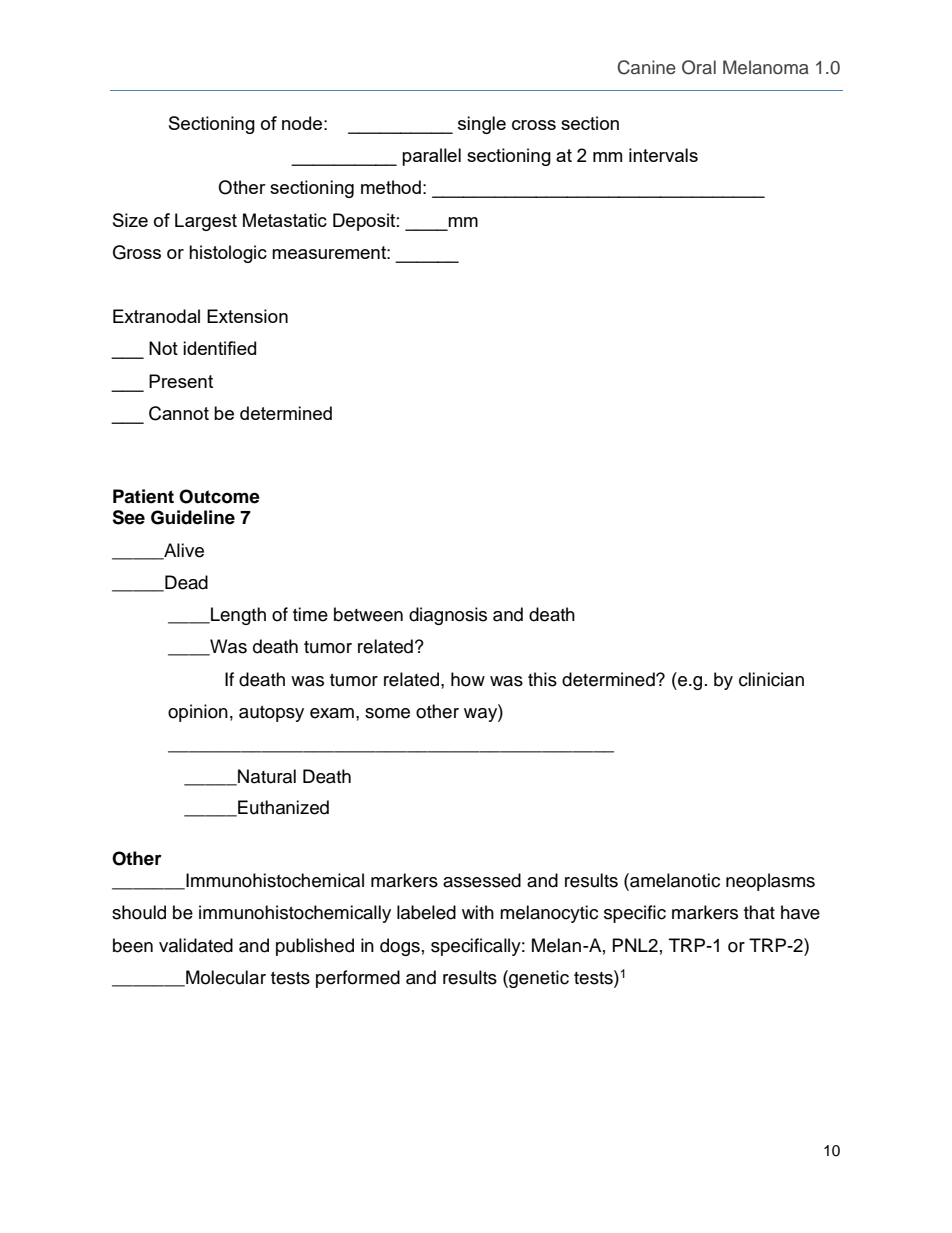 The image size is (952, 1233). I want to click on method, so click(391, 187).
